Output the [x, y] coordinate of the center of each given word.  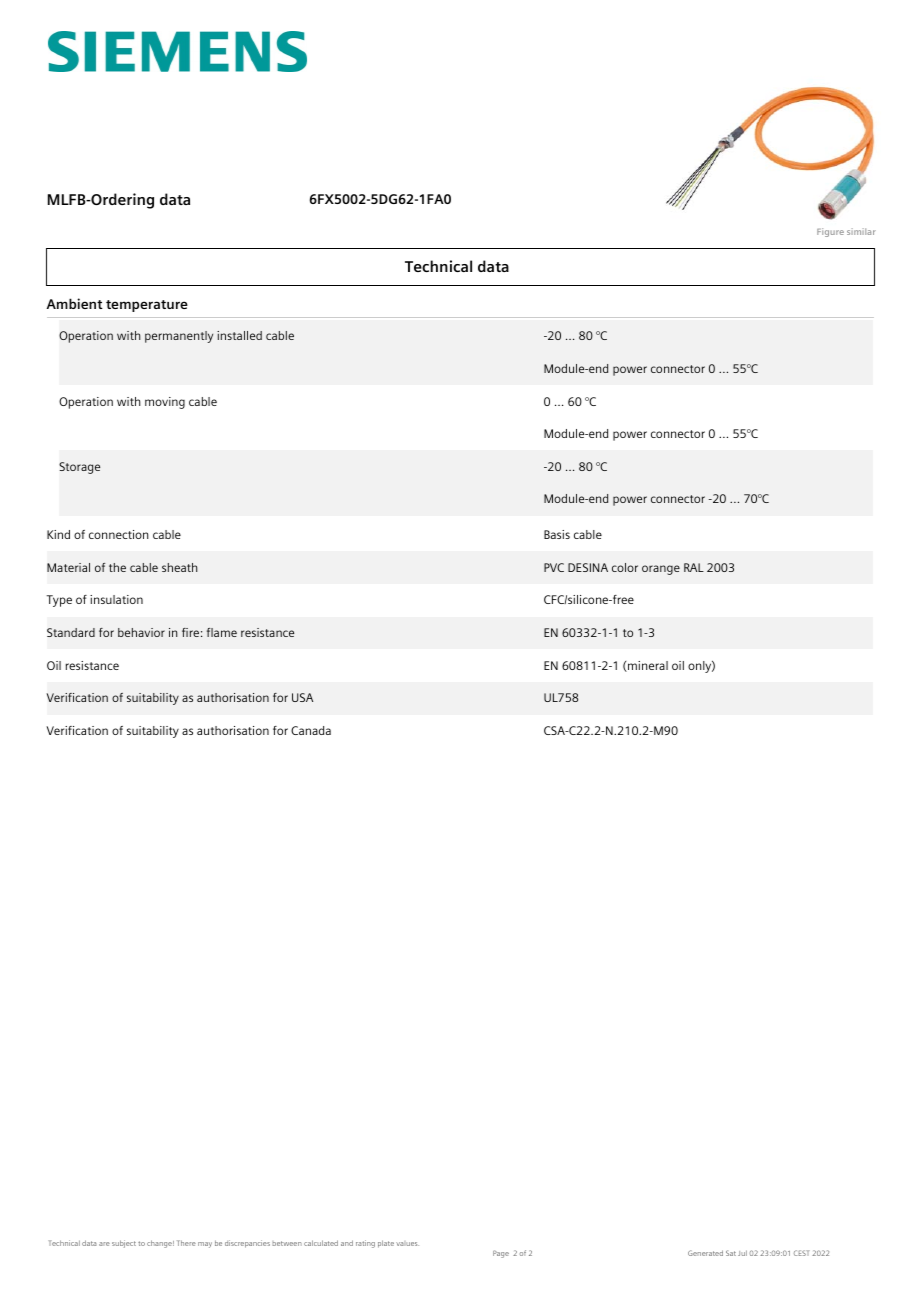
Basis [557, 534]
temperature [147, 306]
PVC [554, 567]
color [625, 567]
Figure [830, 232]
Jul [742, 1253]
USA [302, 697]
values [407, 1244]
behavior [141, 632]
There [186, 1243]
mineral [647, 666]
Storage [79, 468]
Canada [311, 730]
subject [124, 1244]
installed [239, 335]
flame [222, 632]
